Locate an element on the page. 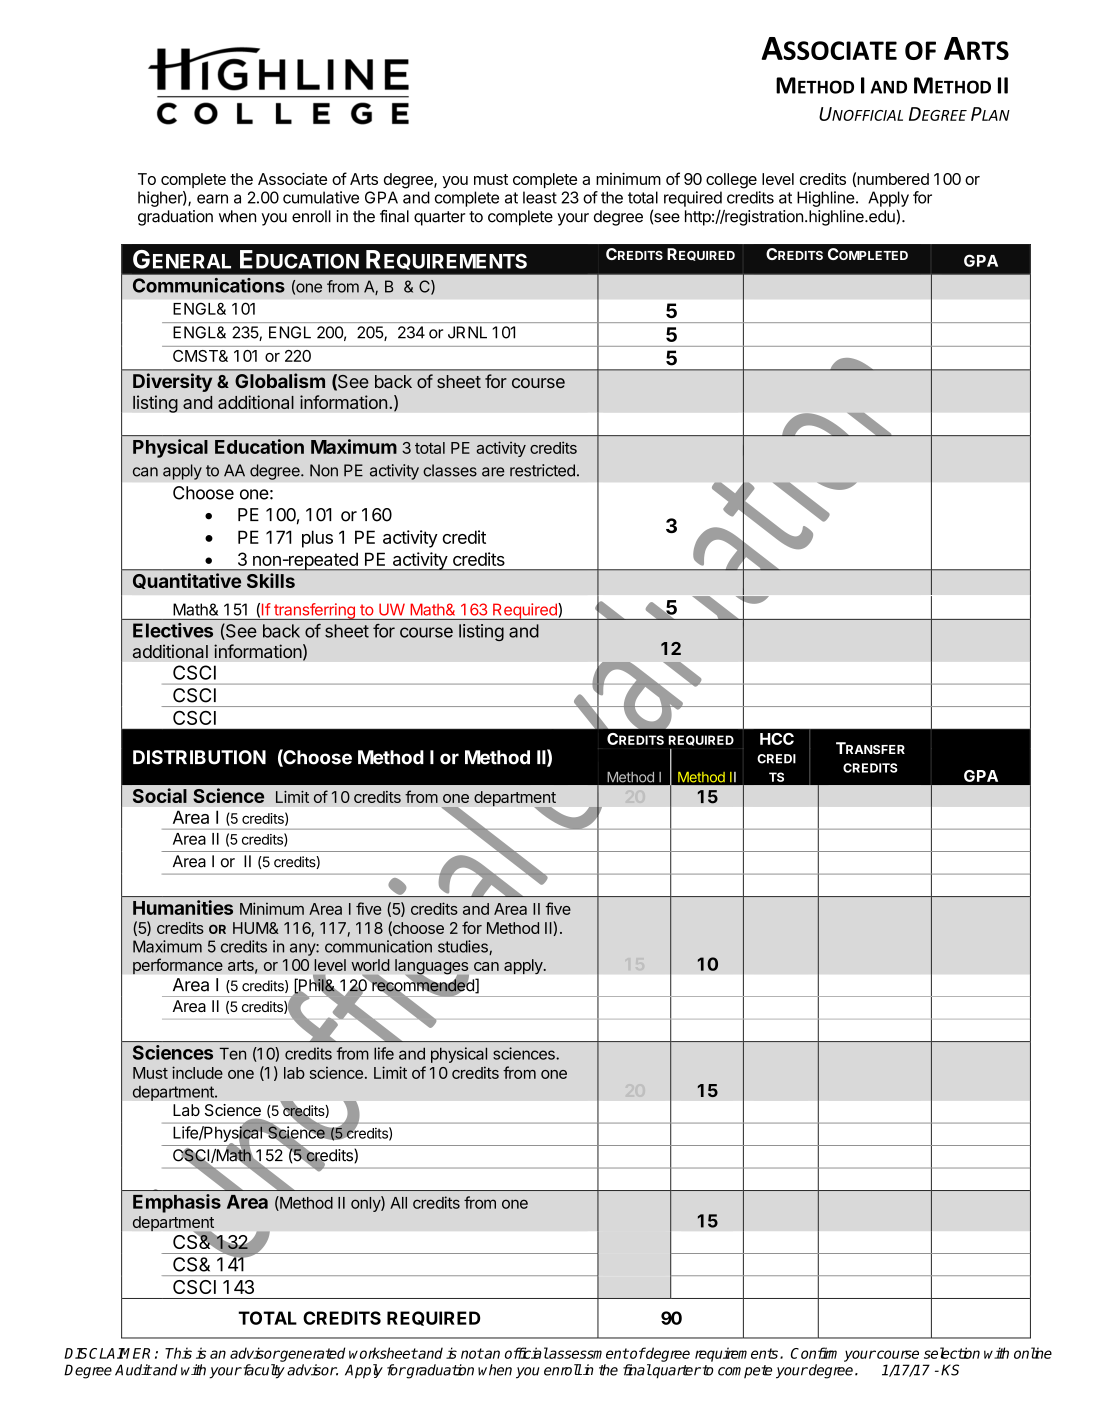 The image size is (1098, 1420). college is located at coordinates (731, 181).
